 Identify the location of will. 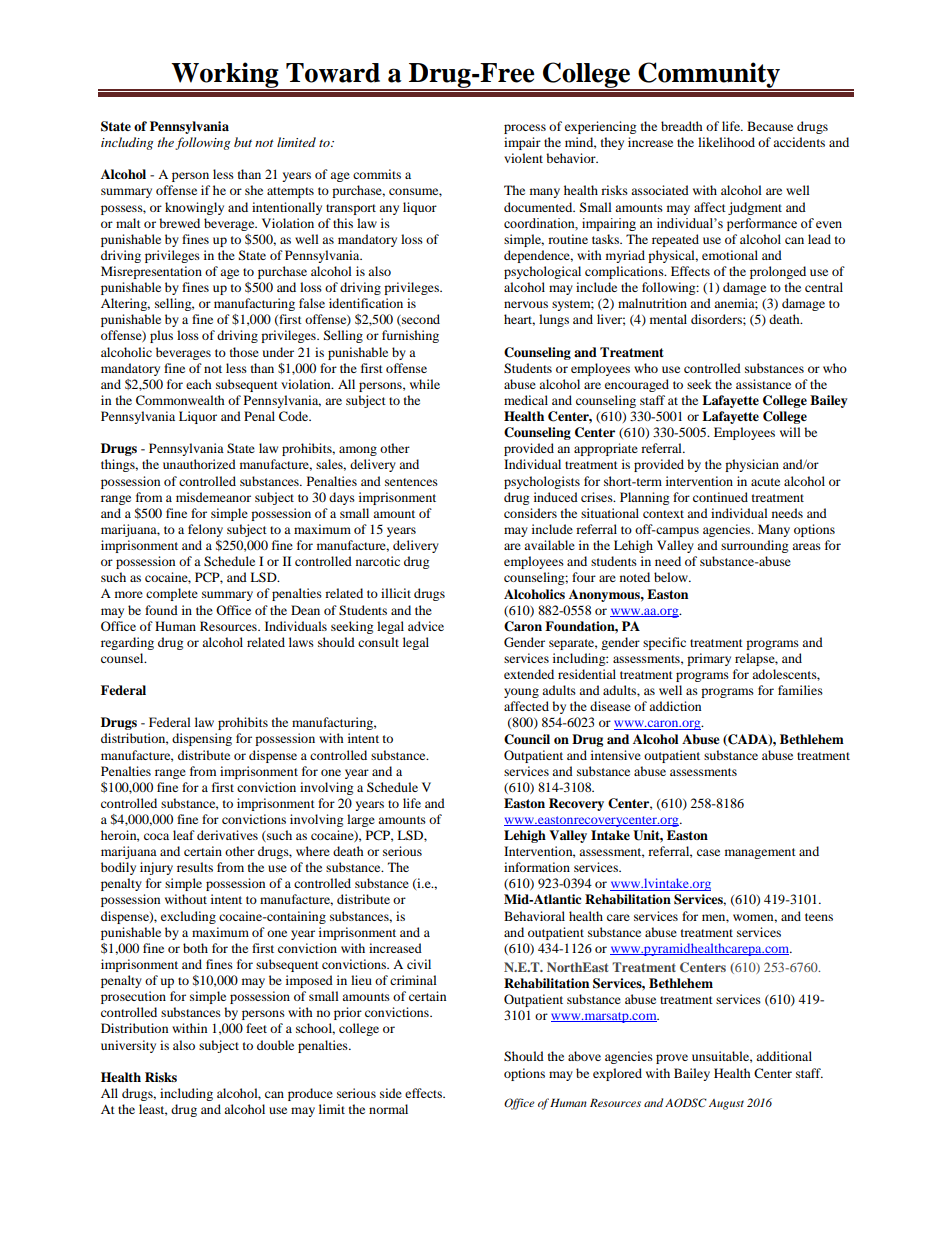
(790, 432).
